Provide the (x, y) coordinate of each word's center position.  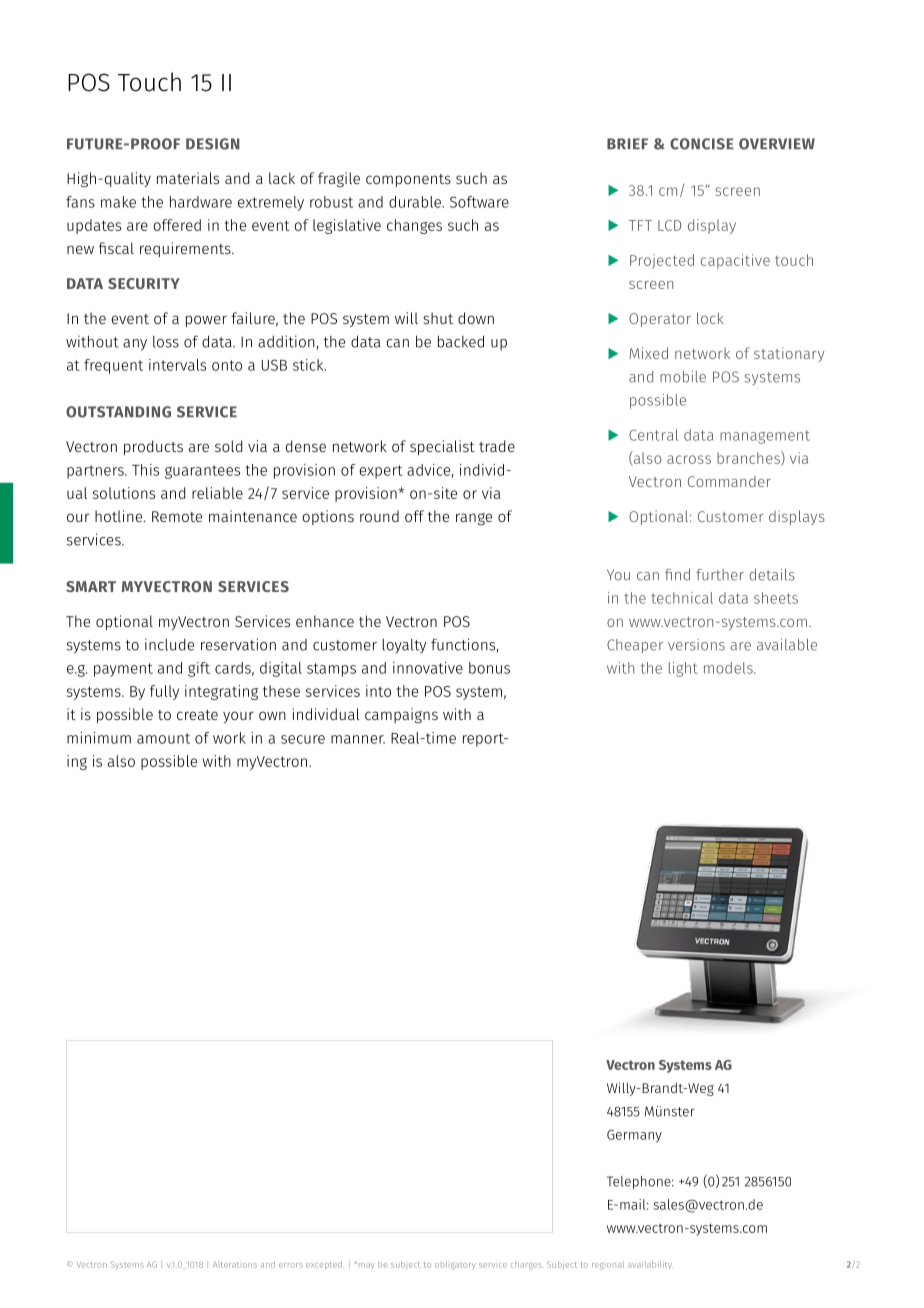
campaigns (401, 715)
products (153, 447)
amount (163, 738)
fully (164, 692)
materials (188, 178)
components (408, 180)
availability (650, 1265)
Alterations (235, 1265)
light (683, 669)
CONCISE (702, 144)
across (689, 459)
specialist (442, 447)
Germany (634, 1136)
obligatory (455, 1265)
